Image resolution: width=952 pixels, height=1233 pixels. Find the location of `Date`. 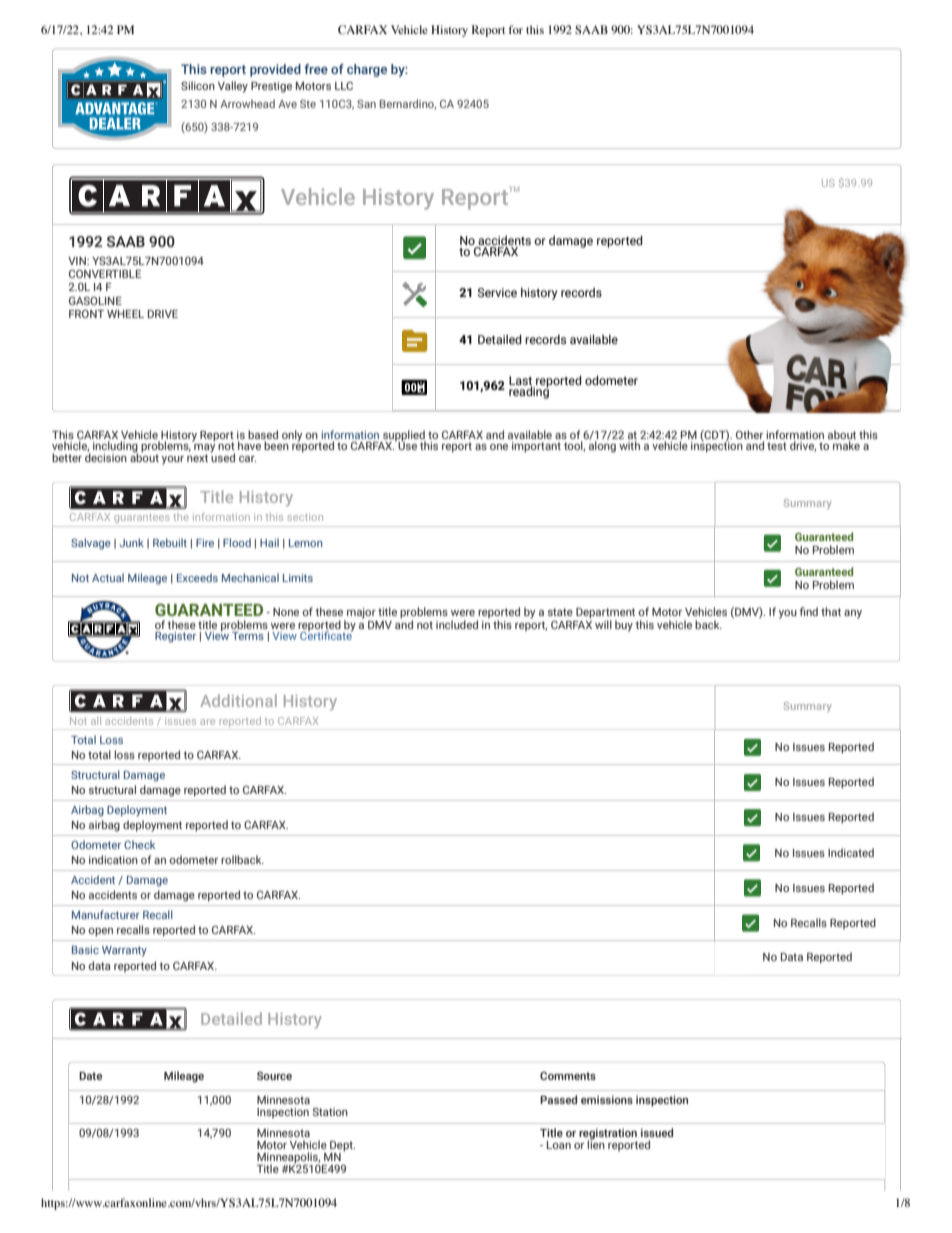

Date is located at coordinates (90, 1076).
